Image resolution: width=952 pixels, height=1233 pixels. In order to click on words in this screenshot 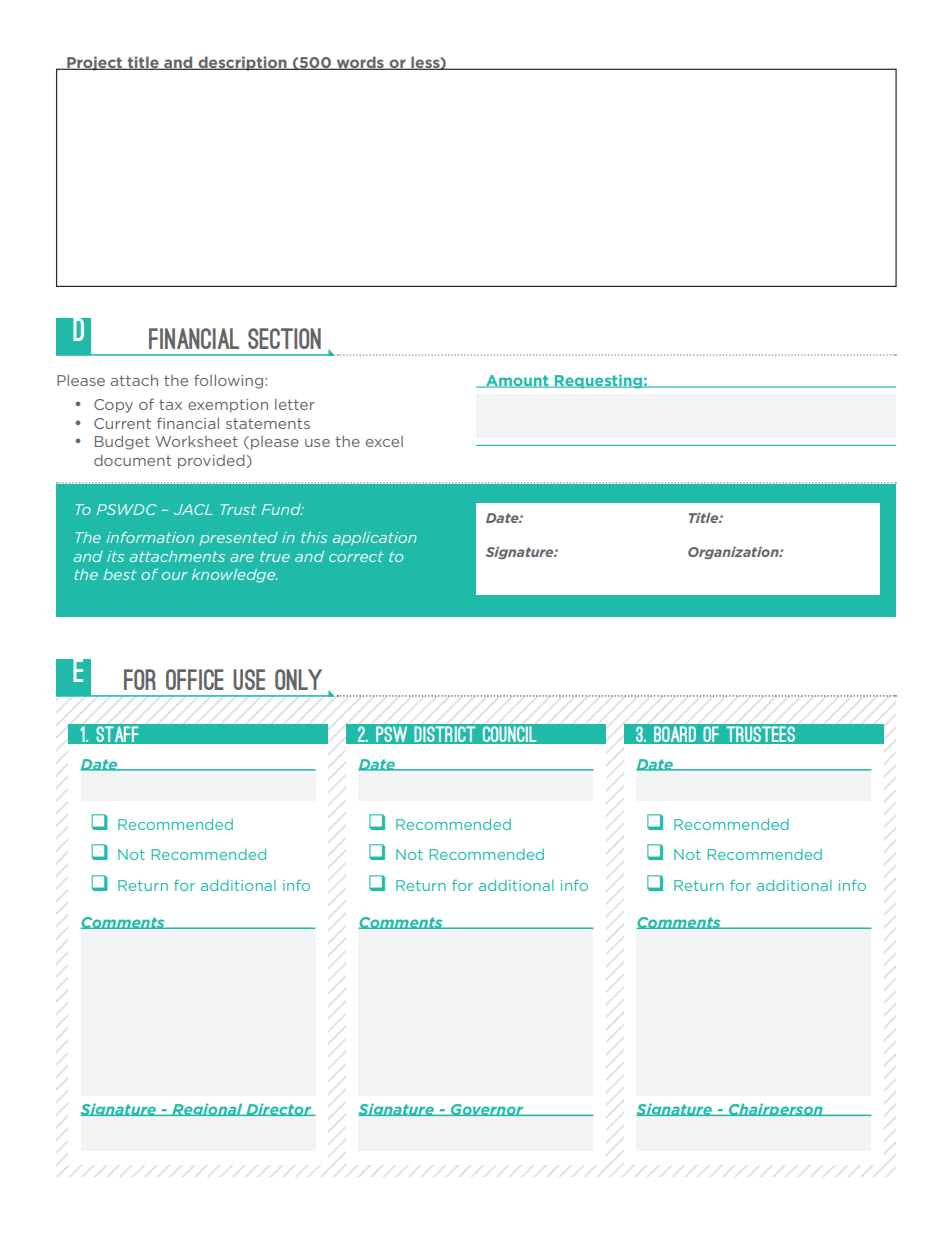, I will do `click(360, 63)`.
